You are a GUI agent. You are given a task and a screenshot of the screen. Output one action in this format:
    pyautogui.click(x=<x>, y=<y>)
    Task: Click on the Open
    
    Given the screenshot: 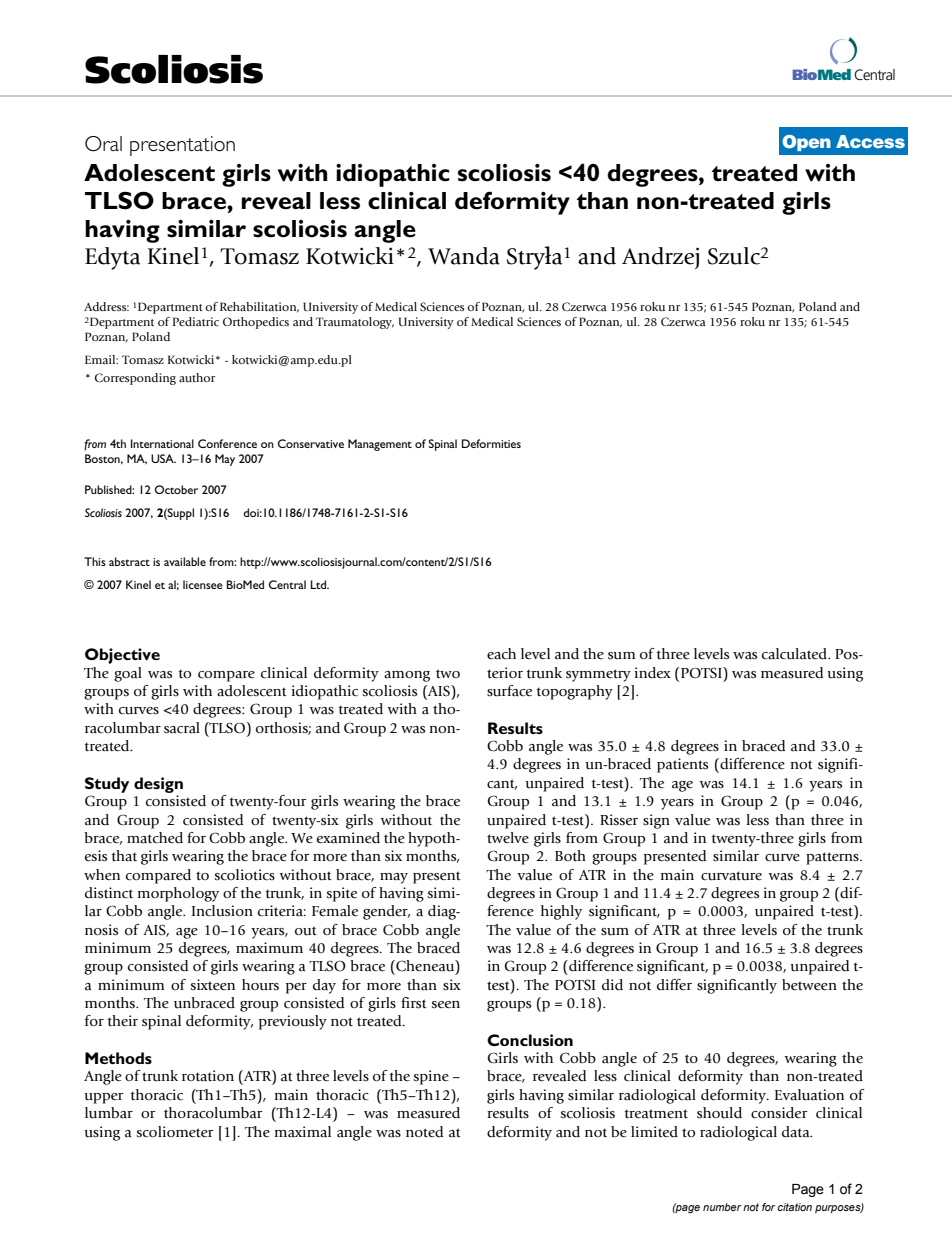 What is the action you would take?
    pyautogui.click(x=806, y=143)
